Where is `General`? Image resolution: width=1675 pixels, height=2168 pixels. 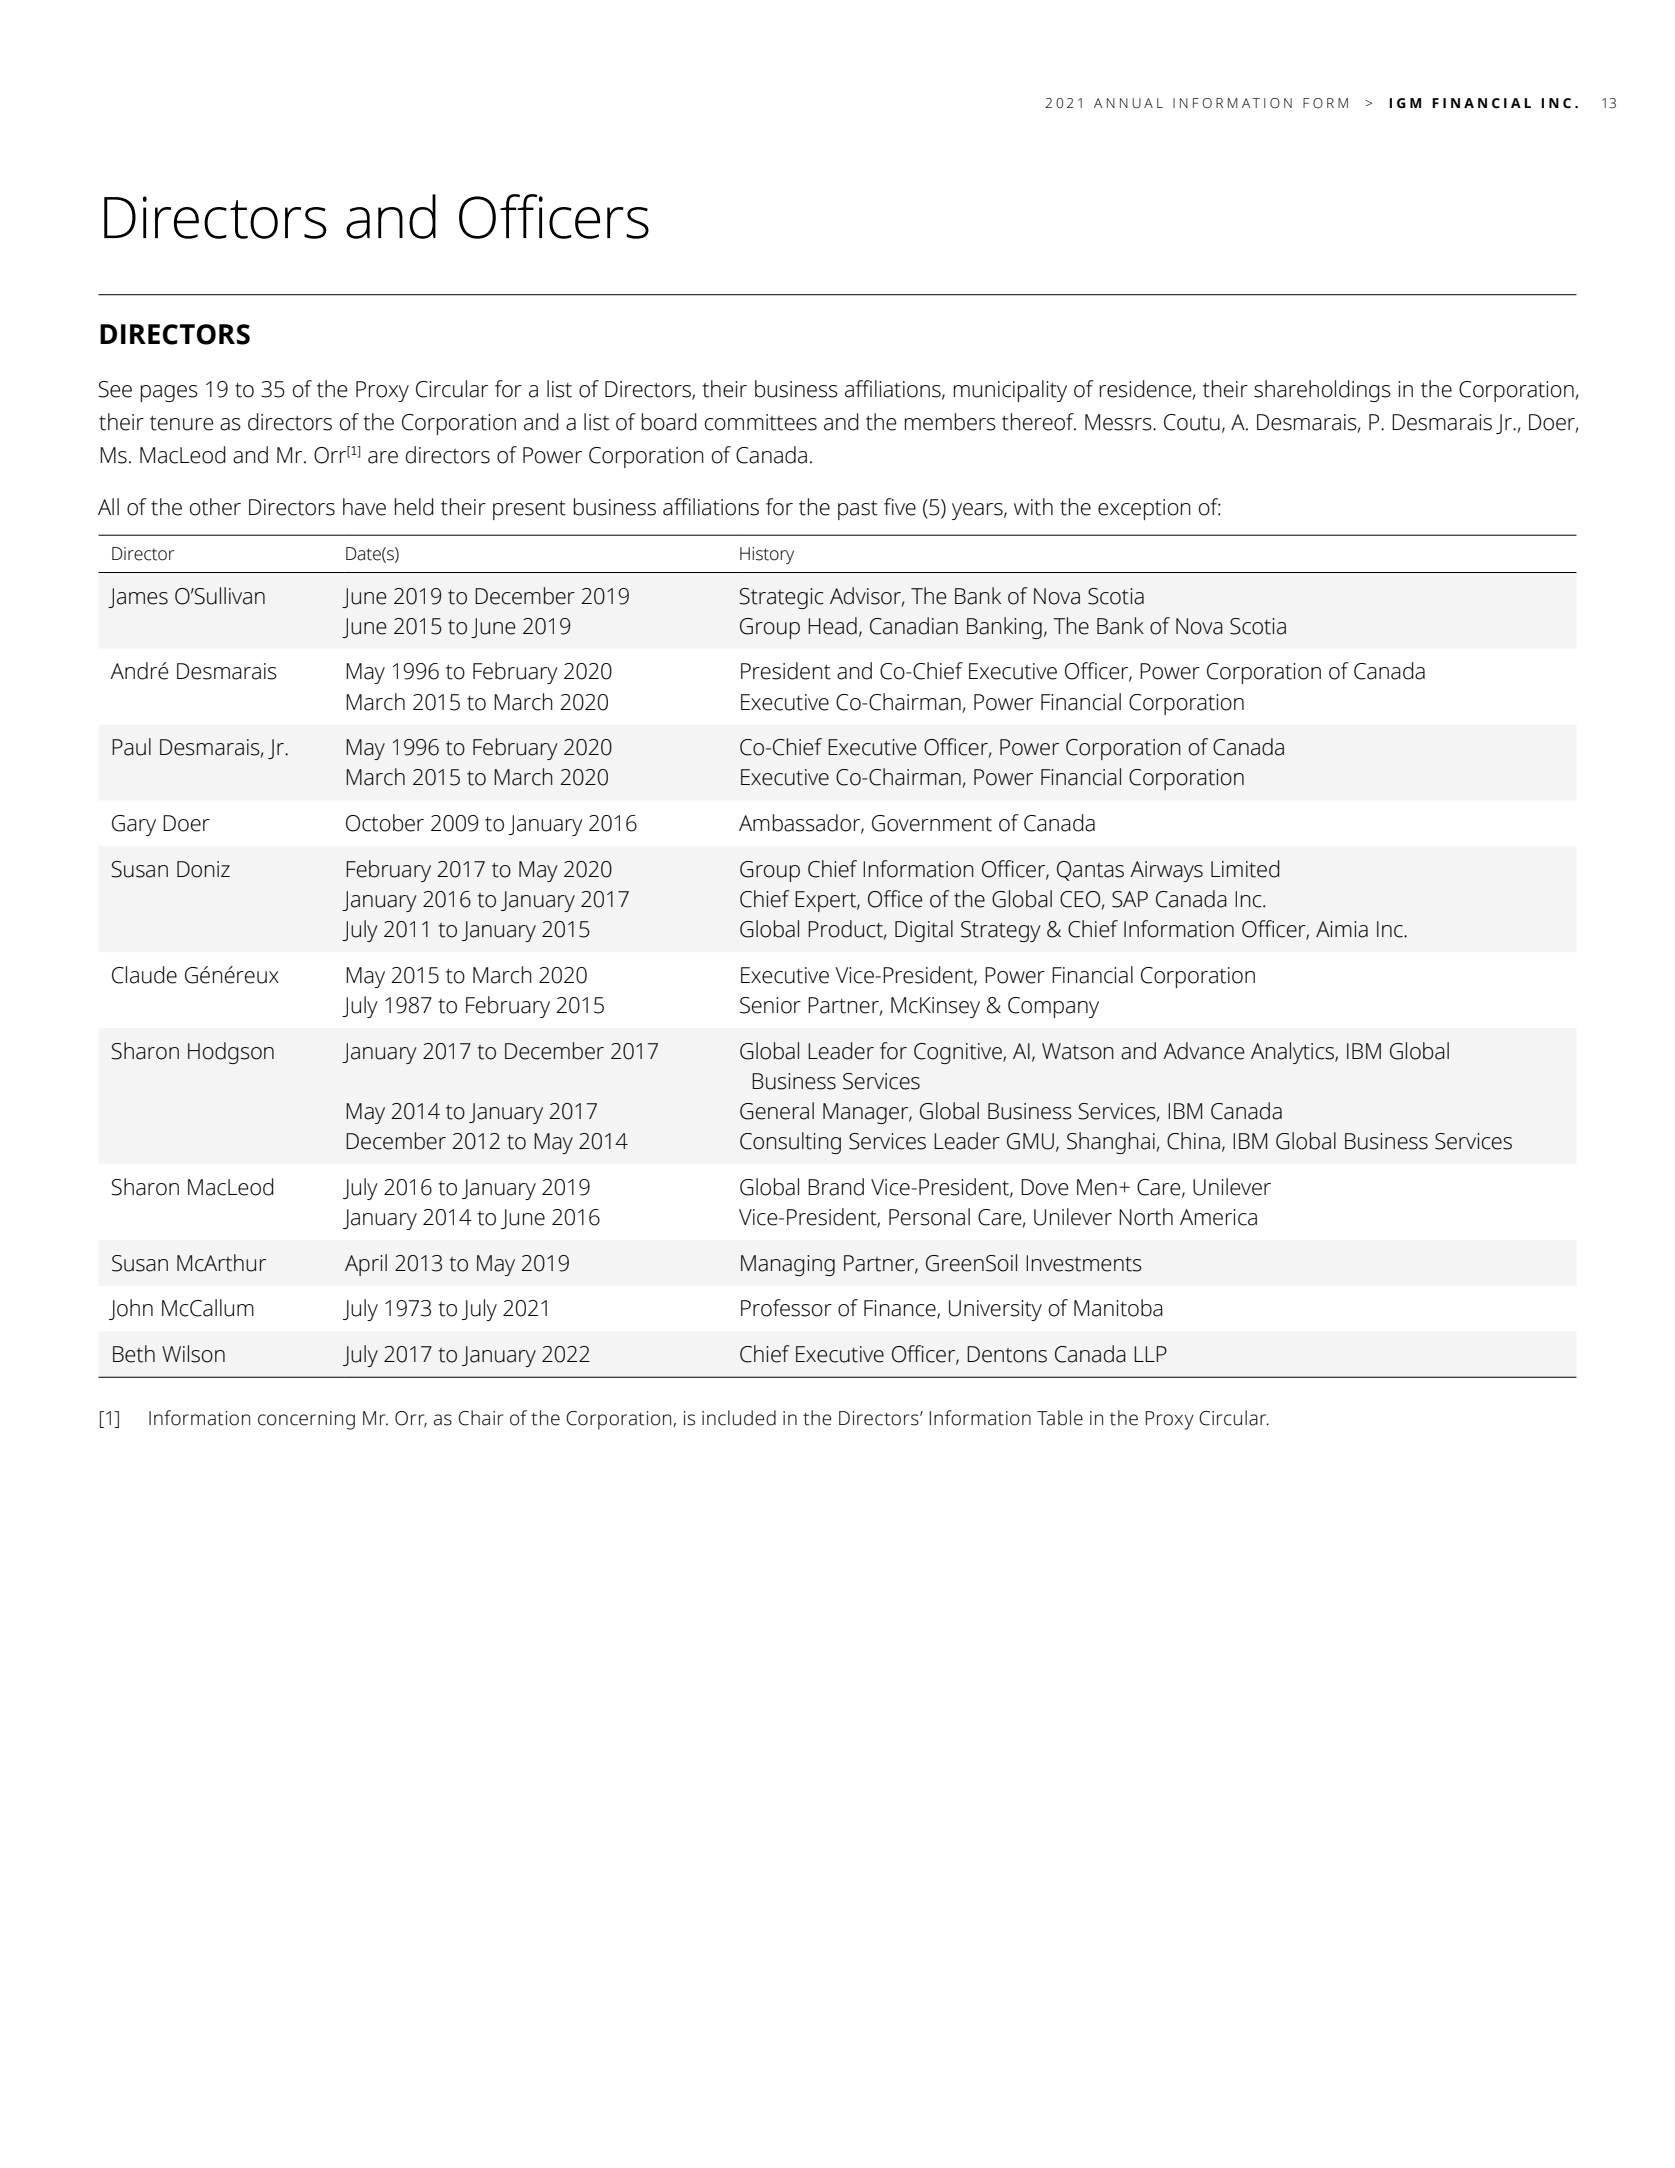
General is located at coordinates (777, 1111).
